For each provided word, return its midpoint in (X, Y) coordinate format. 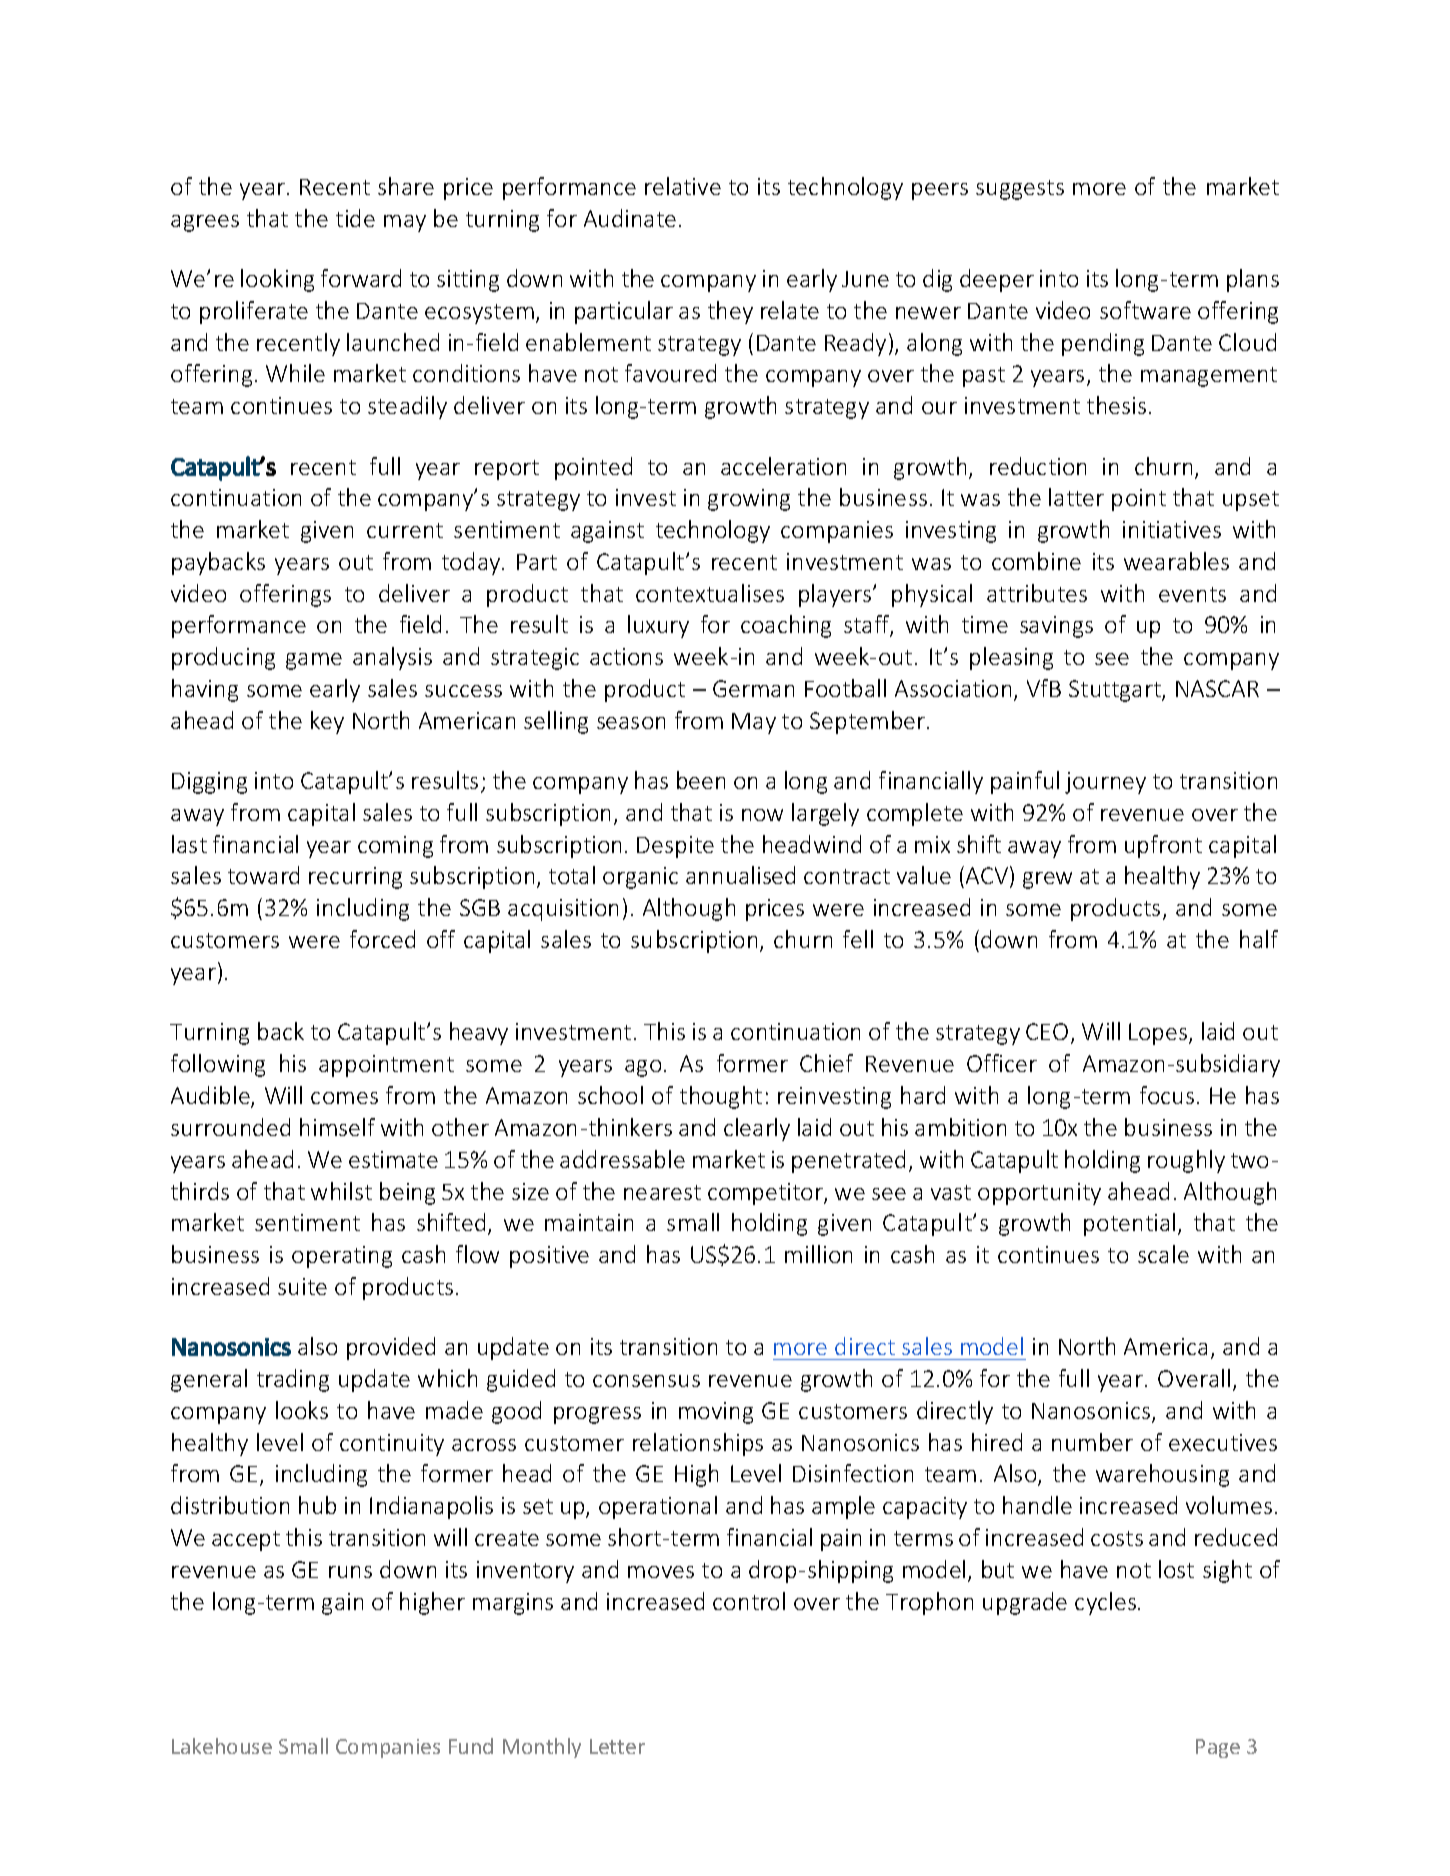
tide (355, 218)
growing (749, 500)
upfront (1163, 846)
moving (716, 1413)
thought (721, 1097)
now (762, 815)
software (1145, 310)
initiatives (1172, 529)
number (1092, 1442)
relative (683, 186)
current (405, 530)
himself (337, 1127)
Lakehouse (222, 1746)
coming (395, 847)
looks (302, 1410)
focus (1167, 1095)
